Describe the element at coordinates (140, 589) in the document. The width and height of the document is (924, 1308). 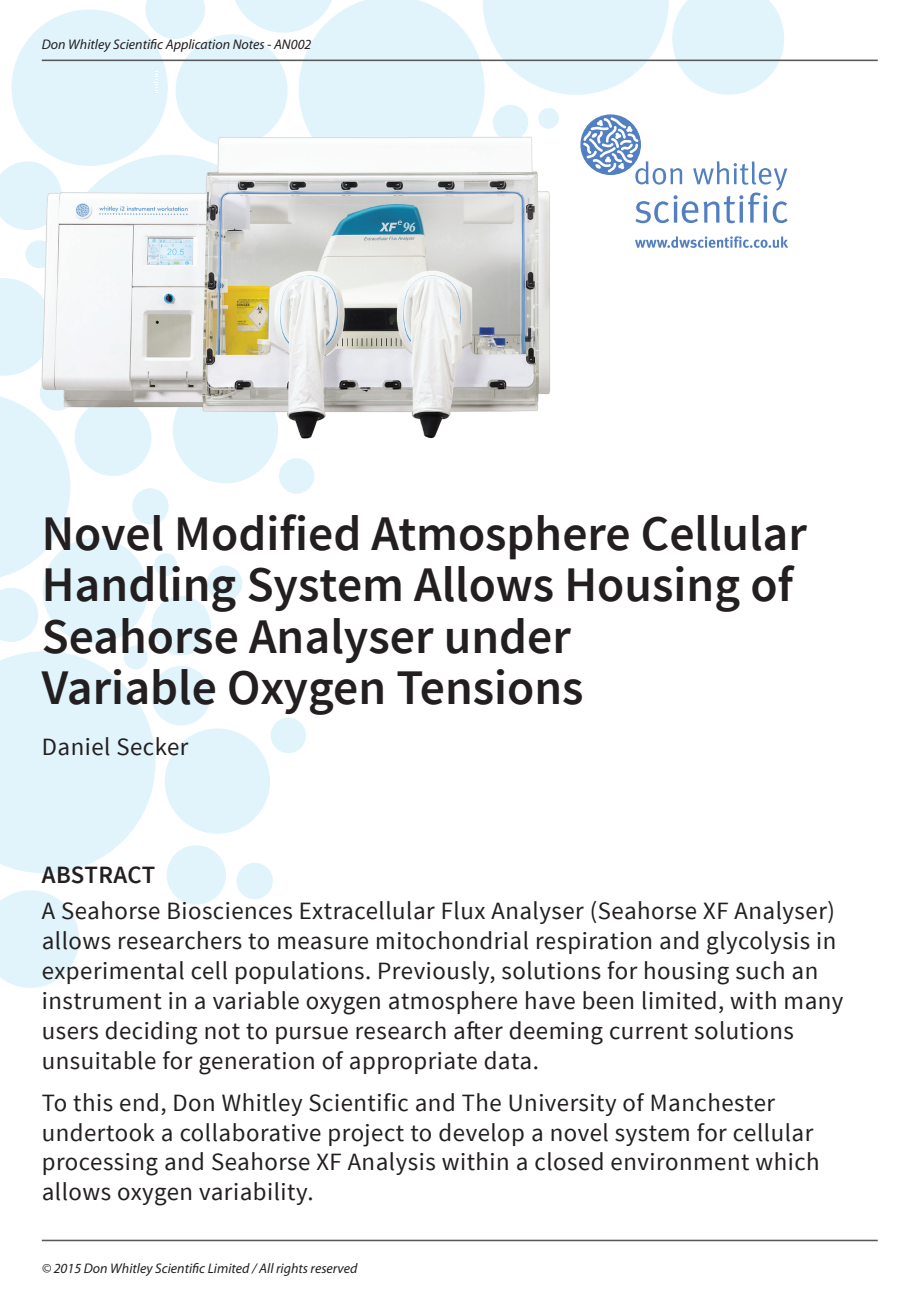
I see `Handling` at that location.
